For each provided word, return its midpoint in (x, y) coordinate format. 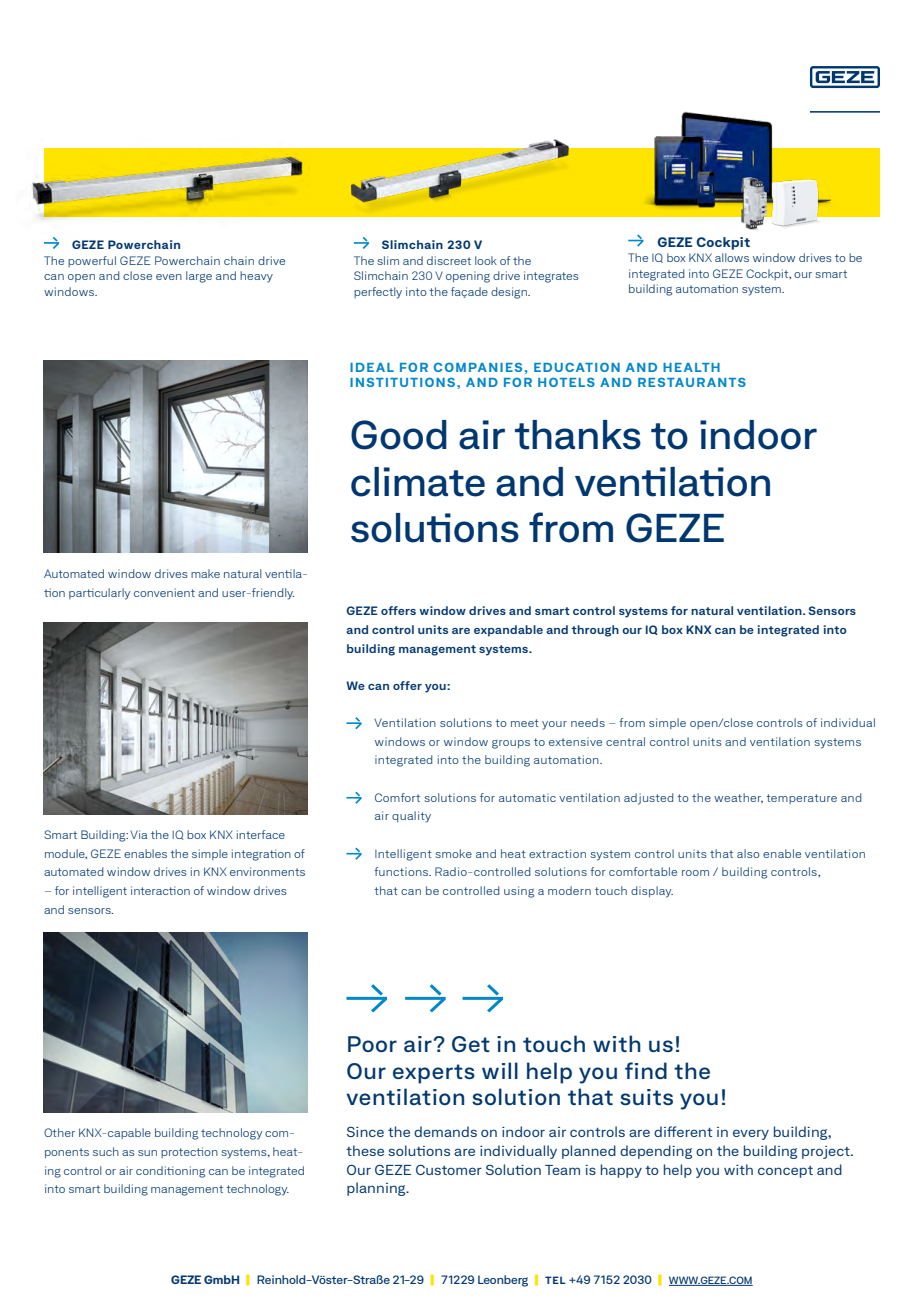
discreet (449, 260)
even (169, 277)
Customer (449, 1169)
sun (147, 1153)
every (751, 1134)
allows (732, 257)
